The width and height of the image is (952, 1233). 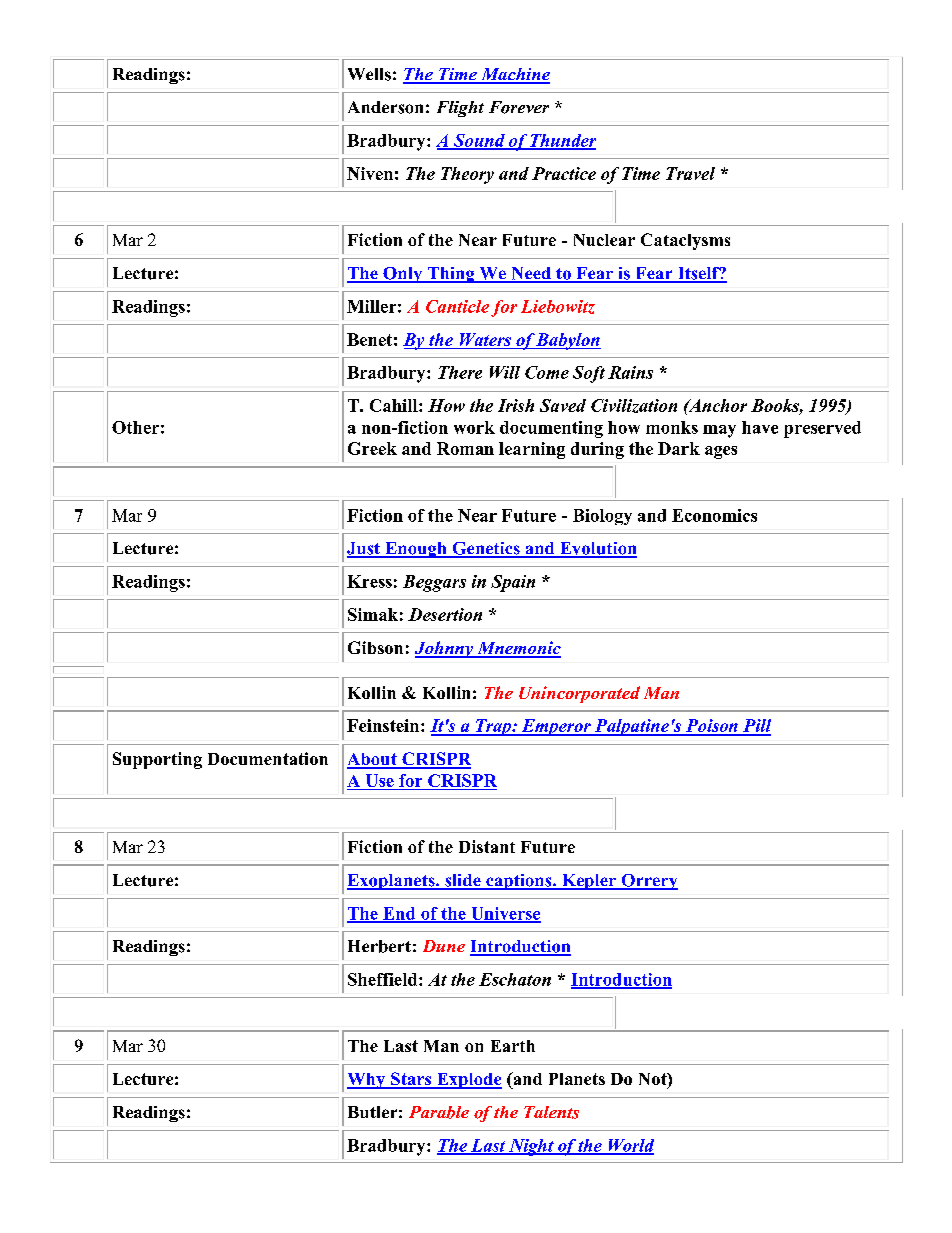 What do you see at coordinates (468, 1081) in the image?
I see `Explode` at bounding box center [468, 1081].
